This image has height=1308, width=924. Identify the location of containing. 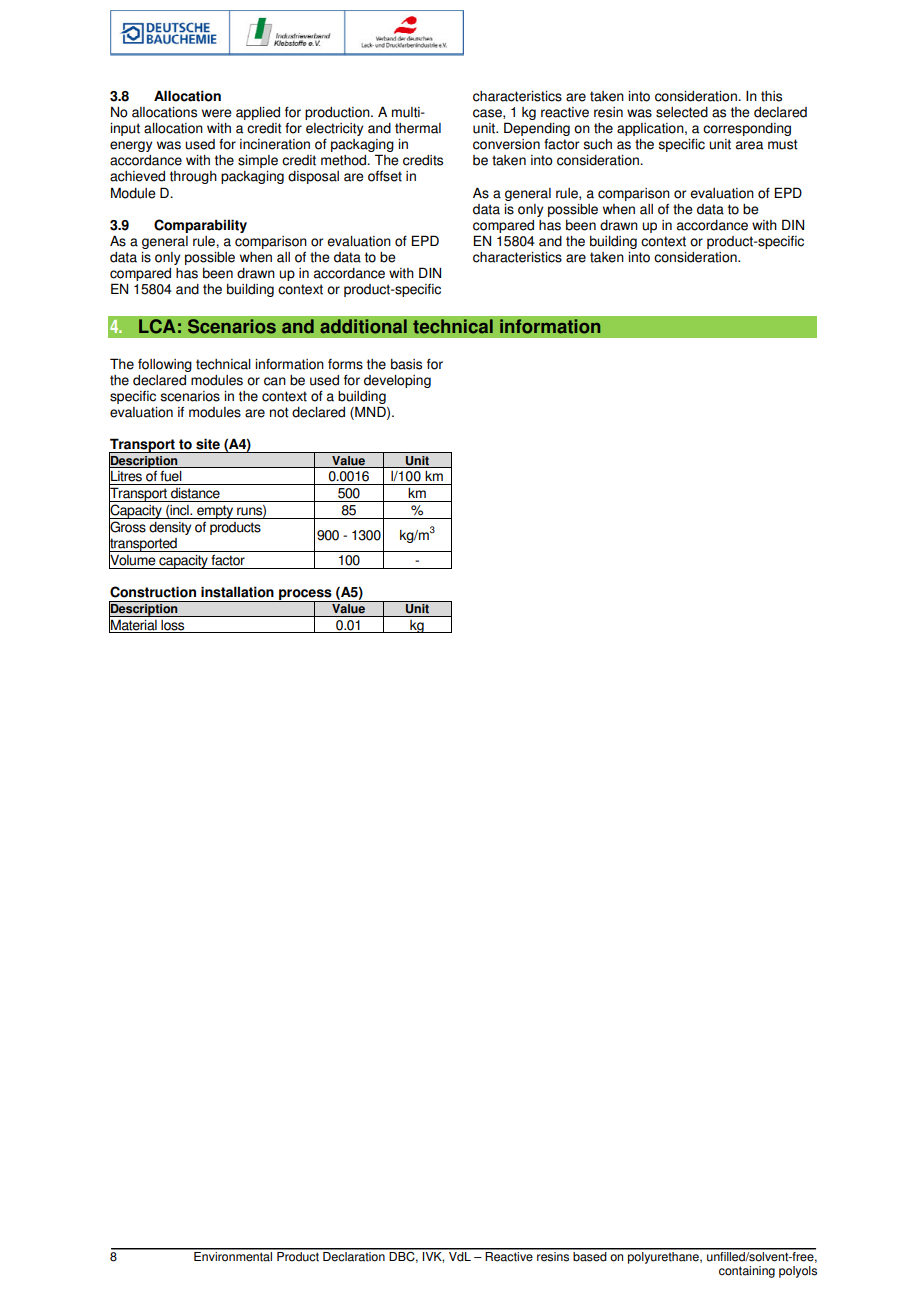
(747, 1272).
